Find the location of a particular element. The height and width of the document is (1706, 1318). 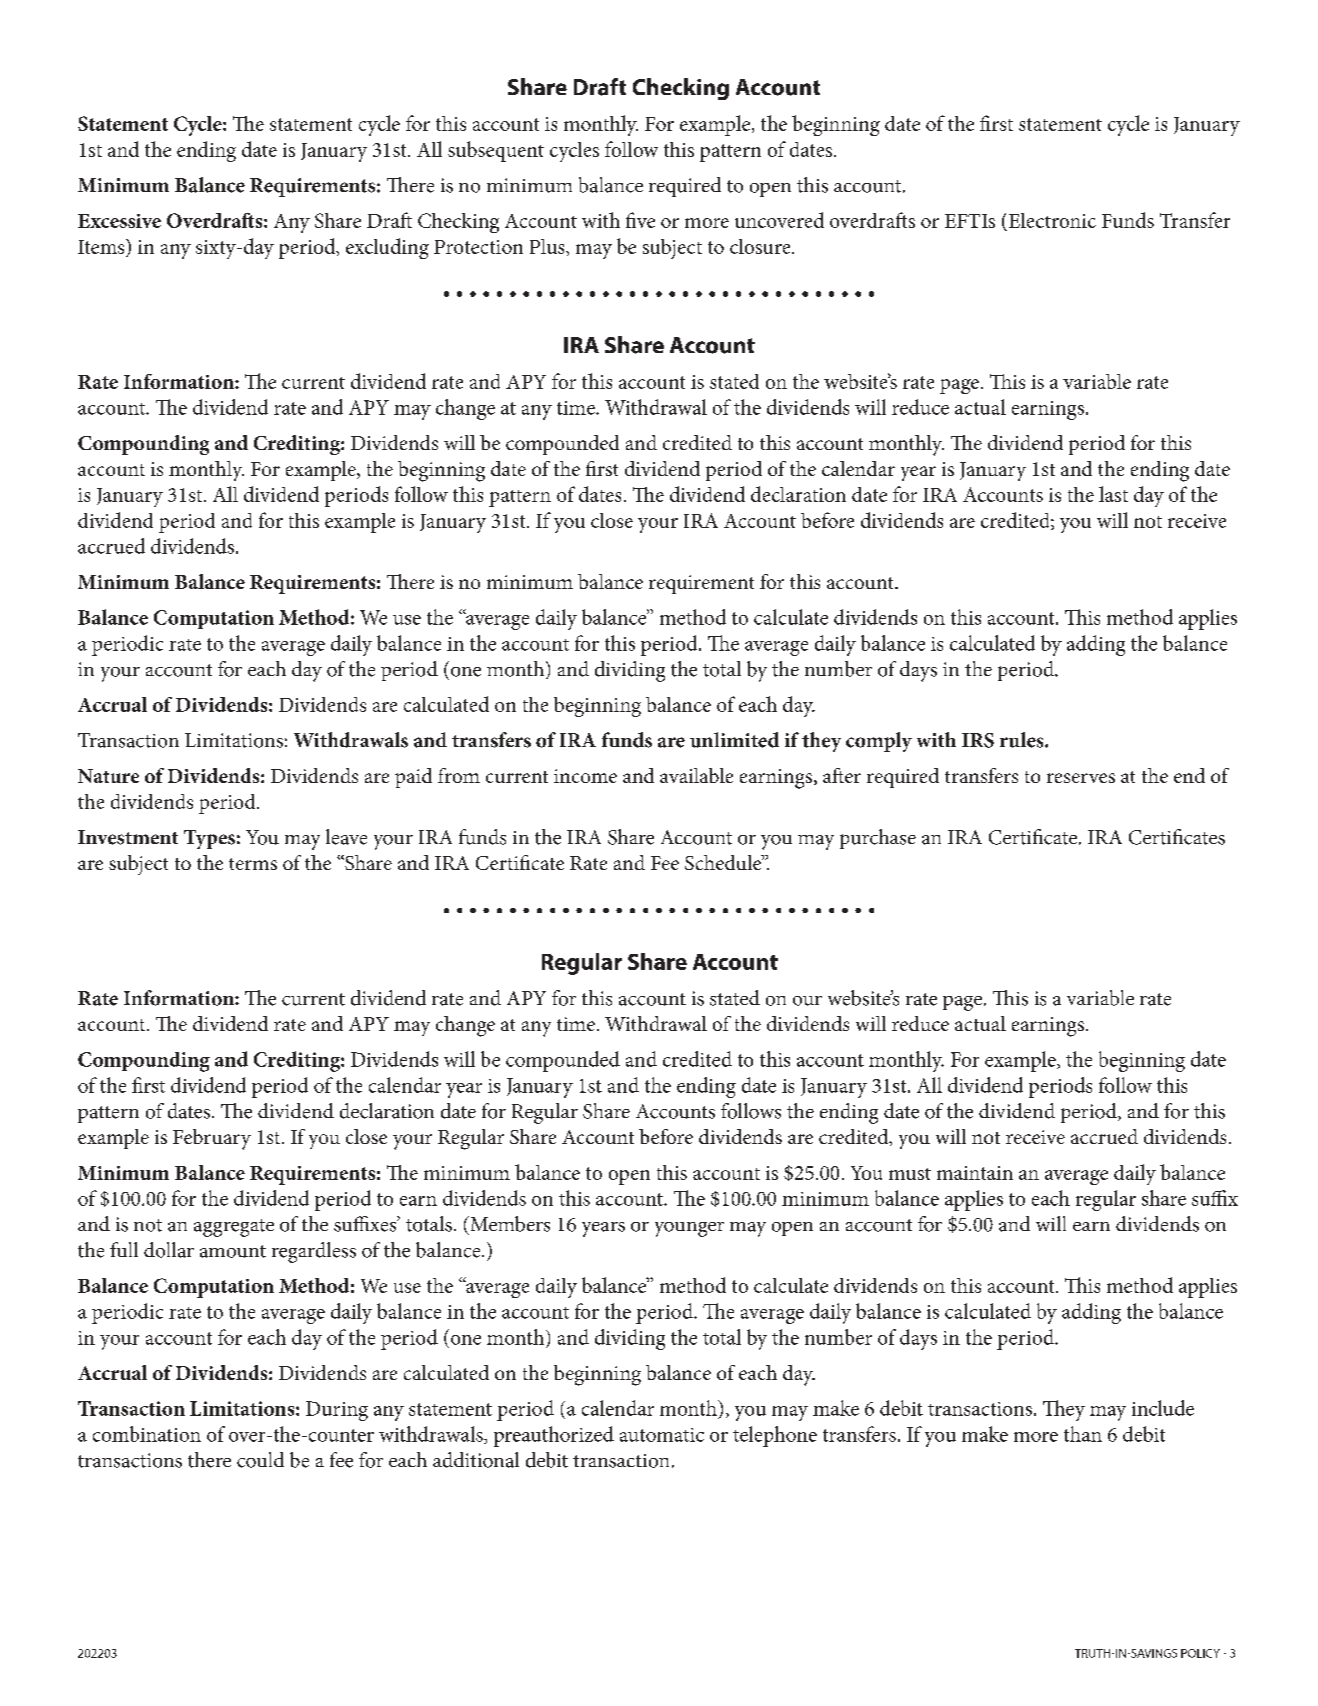

could is located at coordinates (260, 1460).
